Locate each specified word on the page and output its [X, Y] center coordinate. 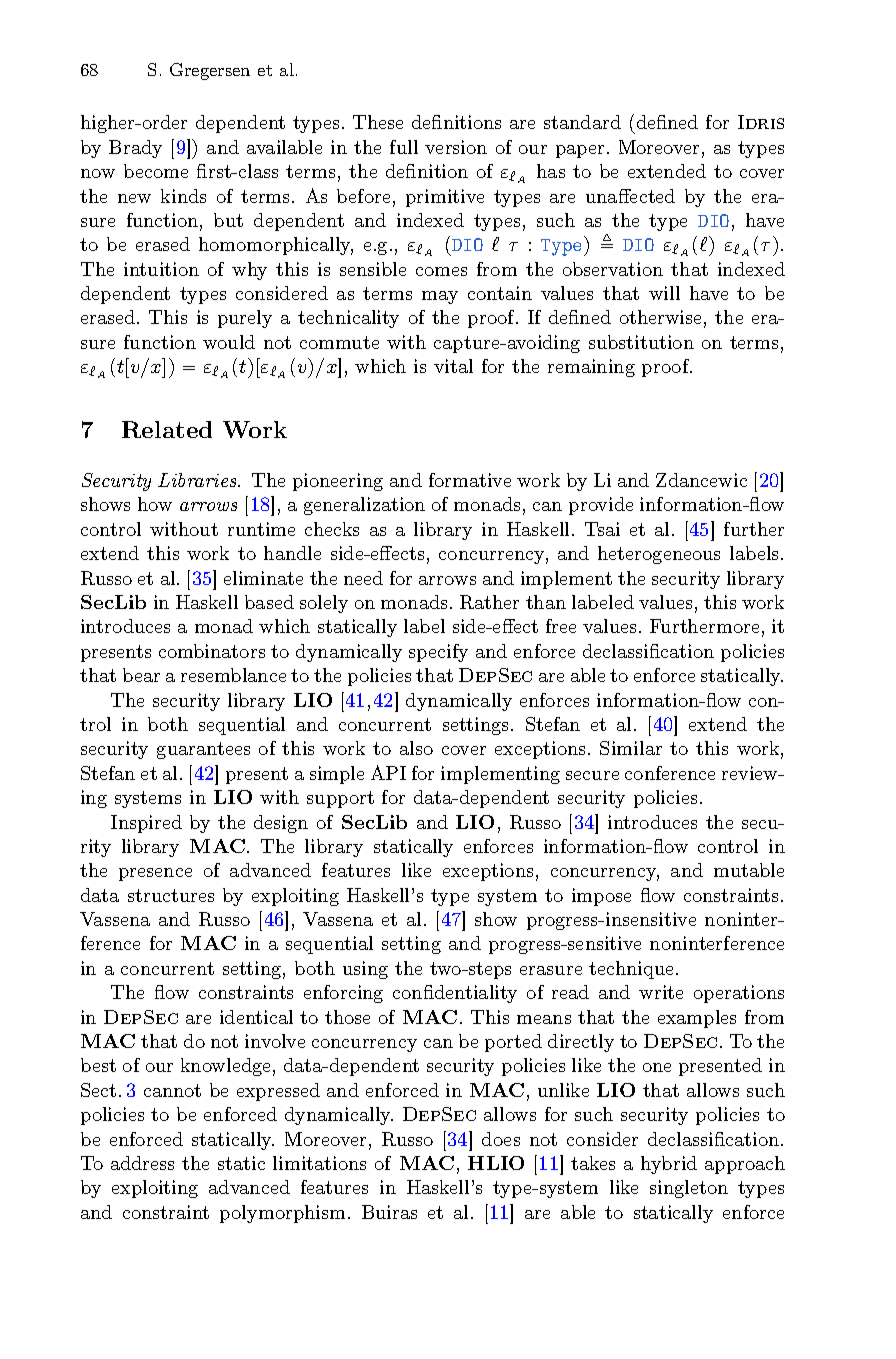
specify [438, 653]
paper [580, 151]
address [142, 1163]
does [501, 1139]
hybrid [669, 1165]
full [404, 147]
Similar [631, 748]
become [156, 171]
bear [141, 675]
